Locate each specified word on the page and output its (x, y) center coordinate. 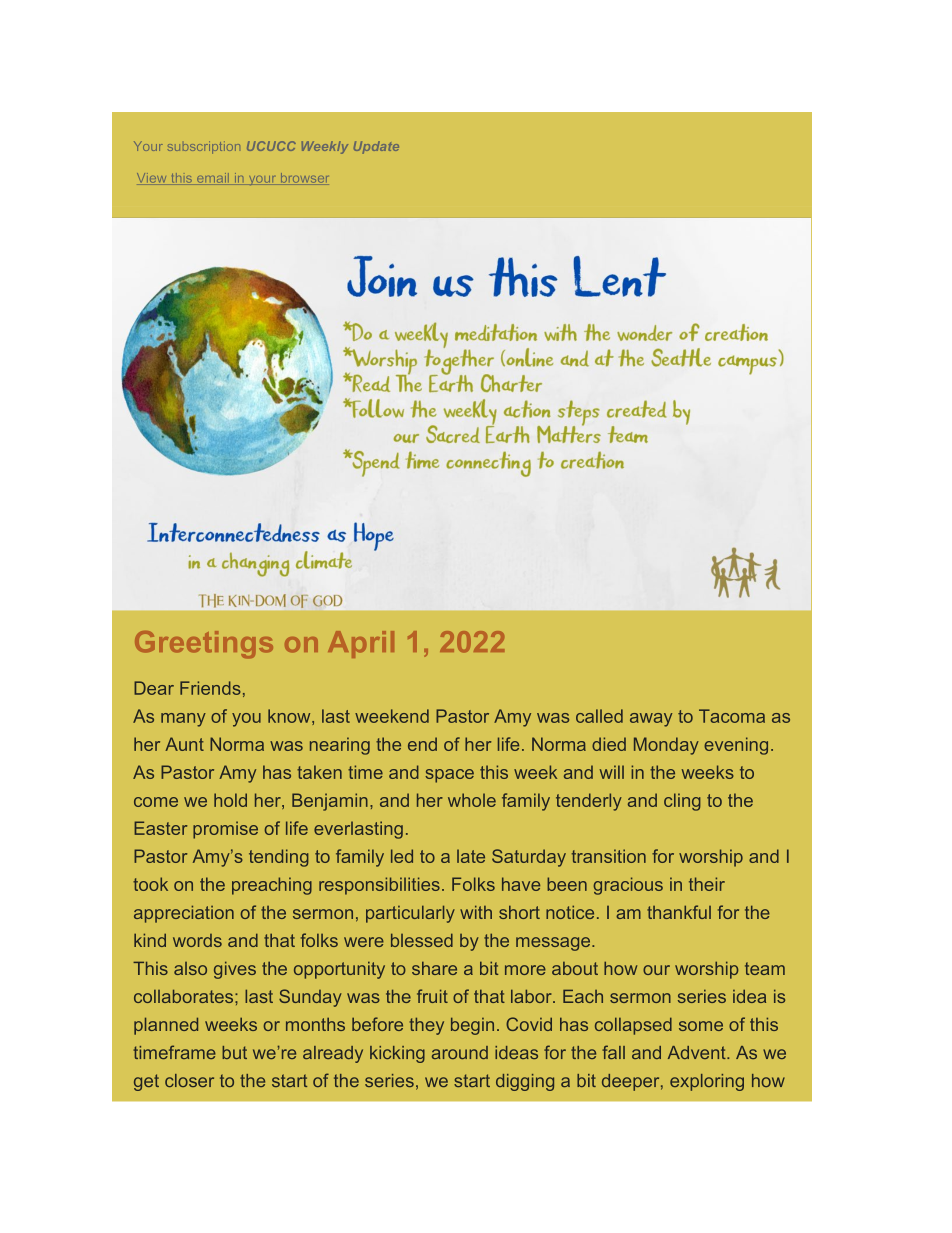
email (213, 179)
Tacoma (732, 716)
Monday (666, 746)
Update (376, 147)
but (234, 1052)
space (449, 776)
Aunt (184, 744)
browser (303, 179)
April (361, 644)
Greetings (204, 645)
